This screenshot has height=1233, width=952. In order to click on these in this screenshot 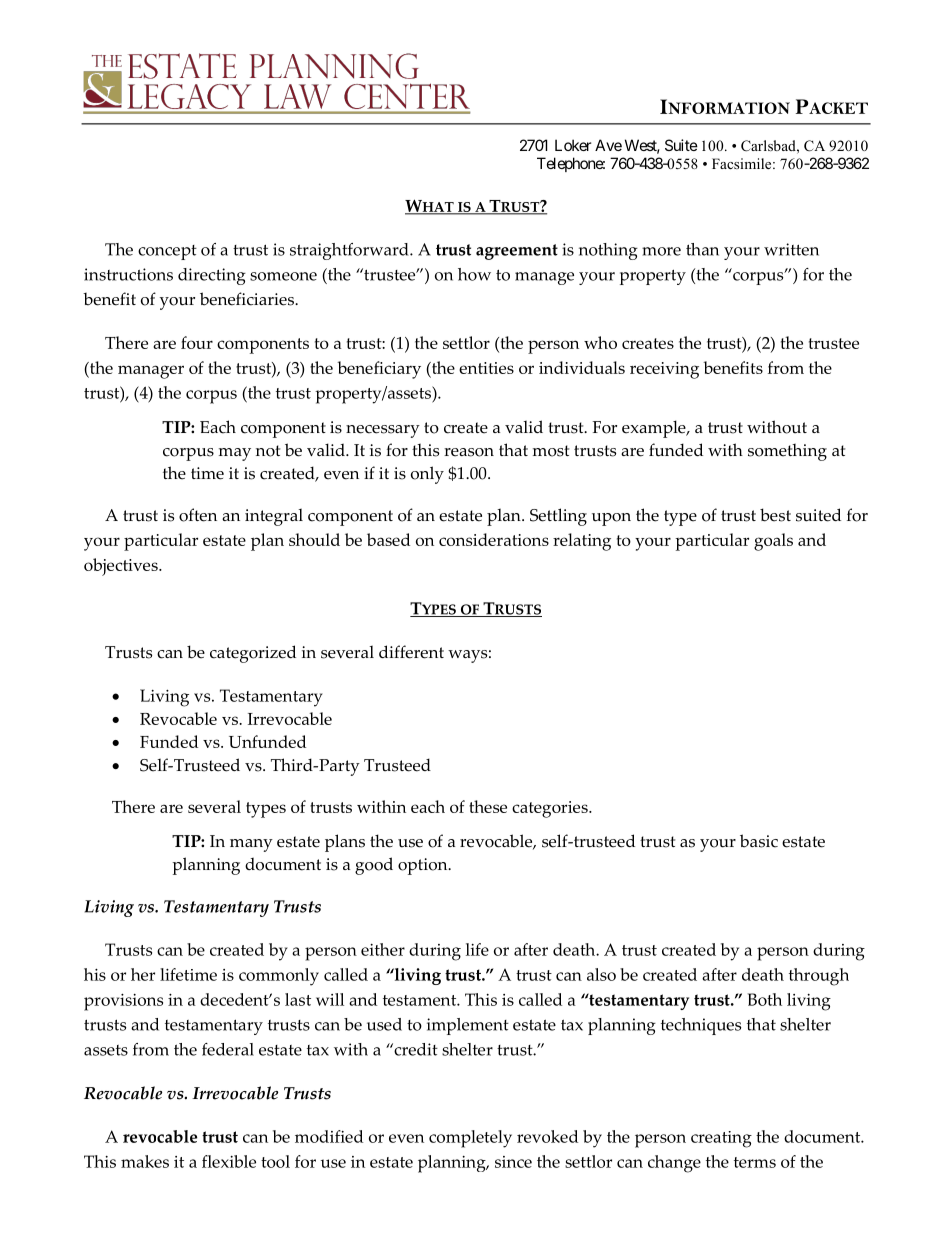, I will do `click(488, 806)`.
